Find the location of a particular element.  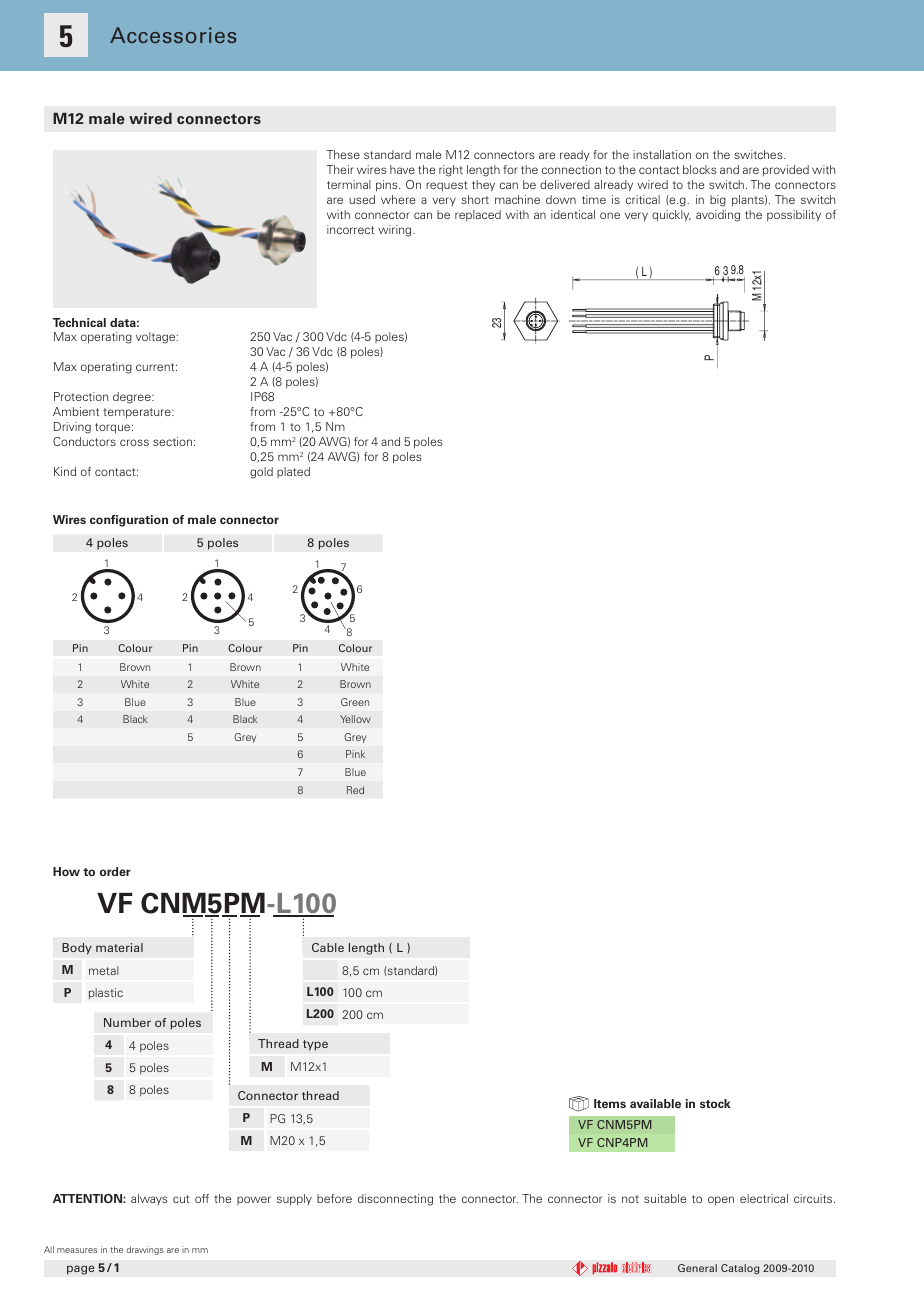

section is located at coordinates (172, 441).
